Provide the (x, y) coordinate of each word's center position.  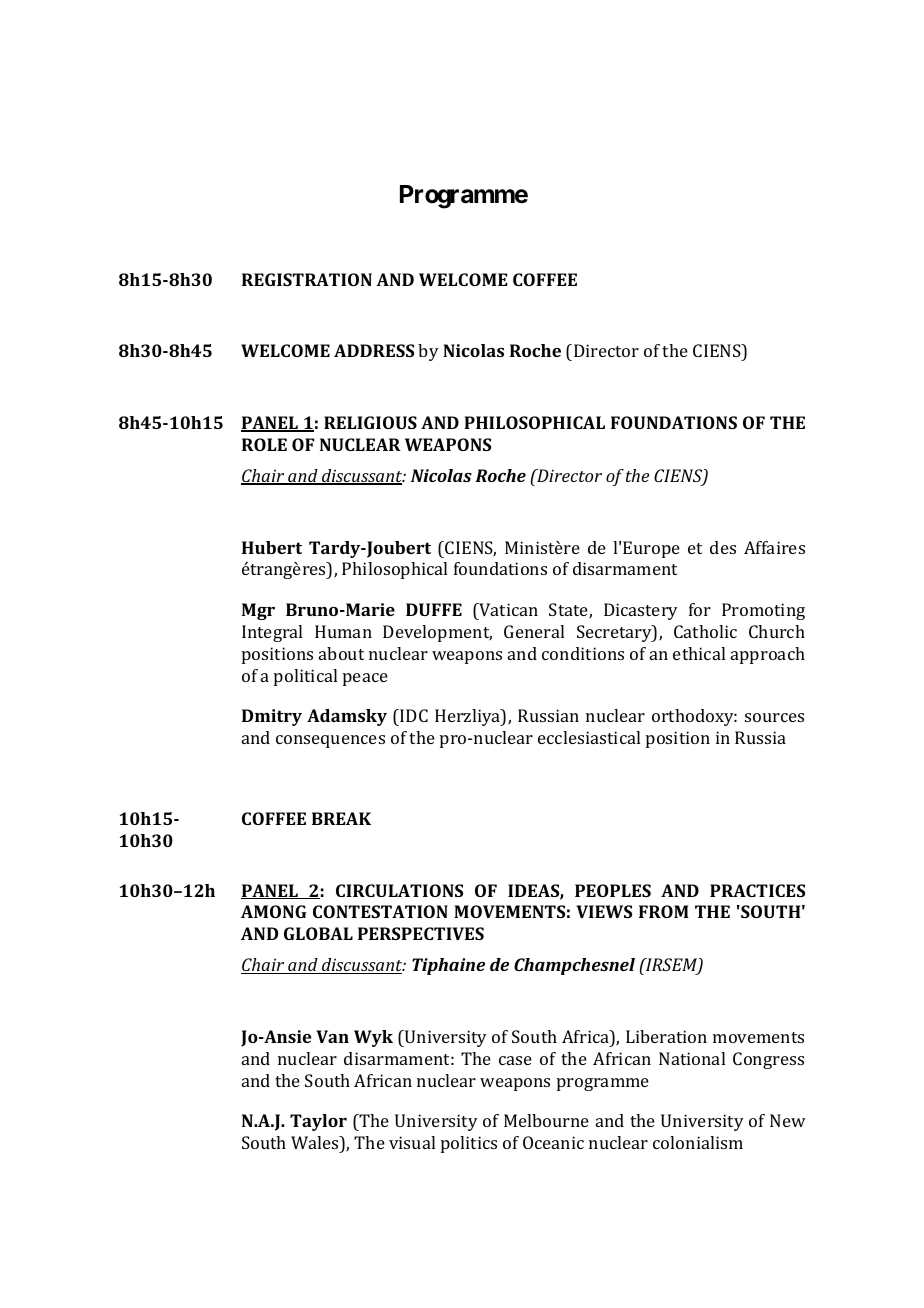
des (723, 547)
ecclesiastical (589, 737)
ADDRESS (374, 350)
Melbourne (546, 1120)
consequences (330, 741)
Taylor (318, 1122)
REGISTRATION (307, 279)
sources (774, 717)
